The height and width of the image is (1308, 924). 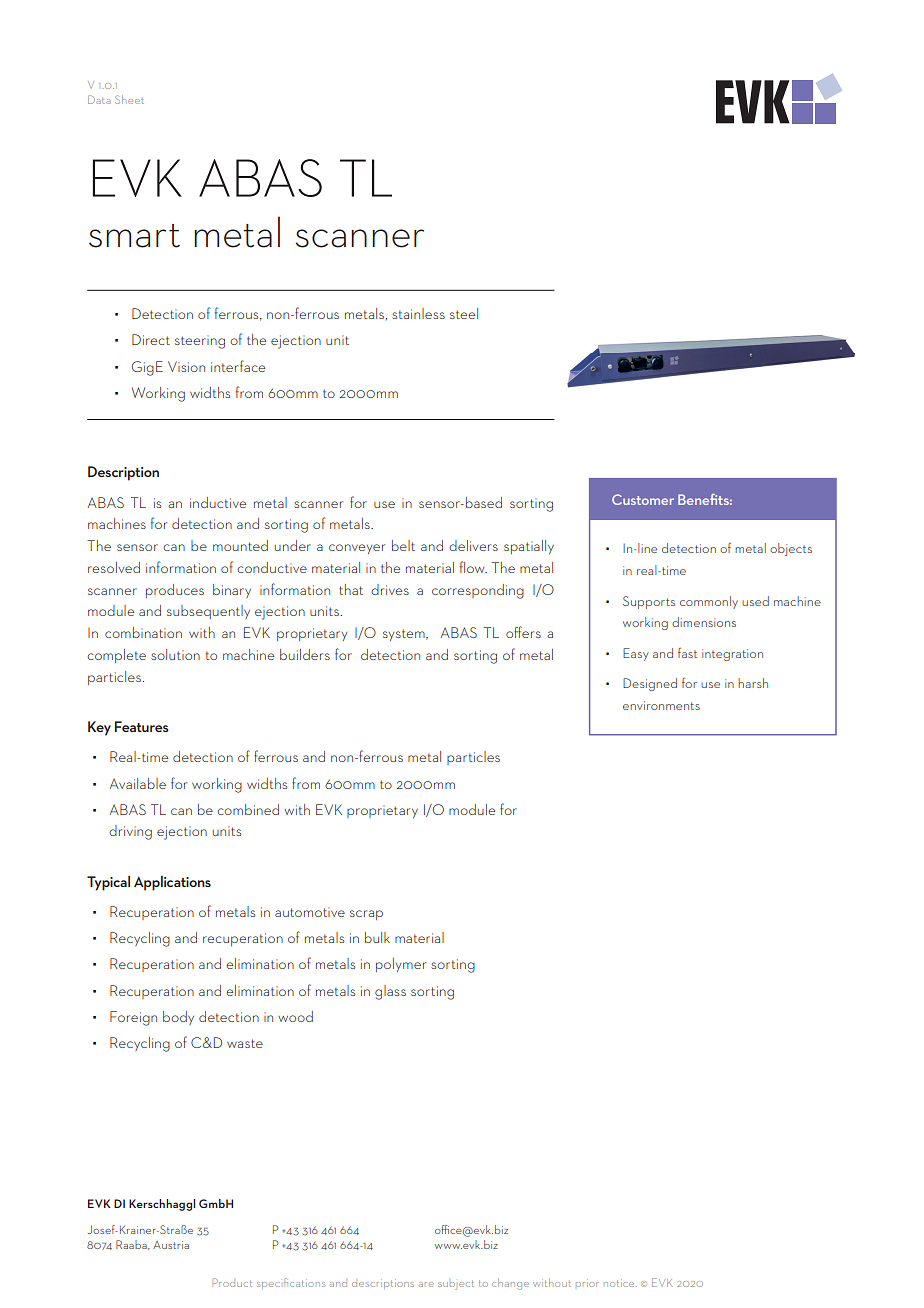 What do you see at coordinates (753, 683) in the image?
I see `harsh` at bounding box center [753, 683].
